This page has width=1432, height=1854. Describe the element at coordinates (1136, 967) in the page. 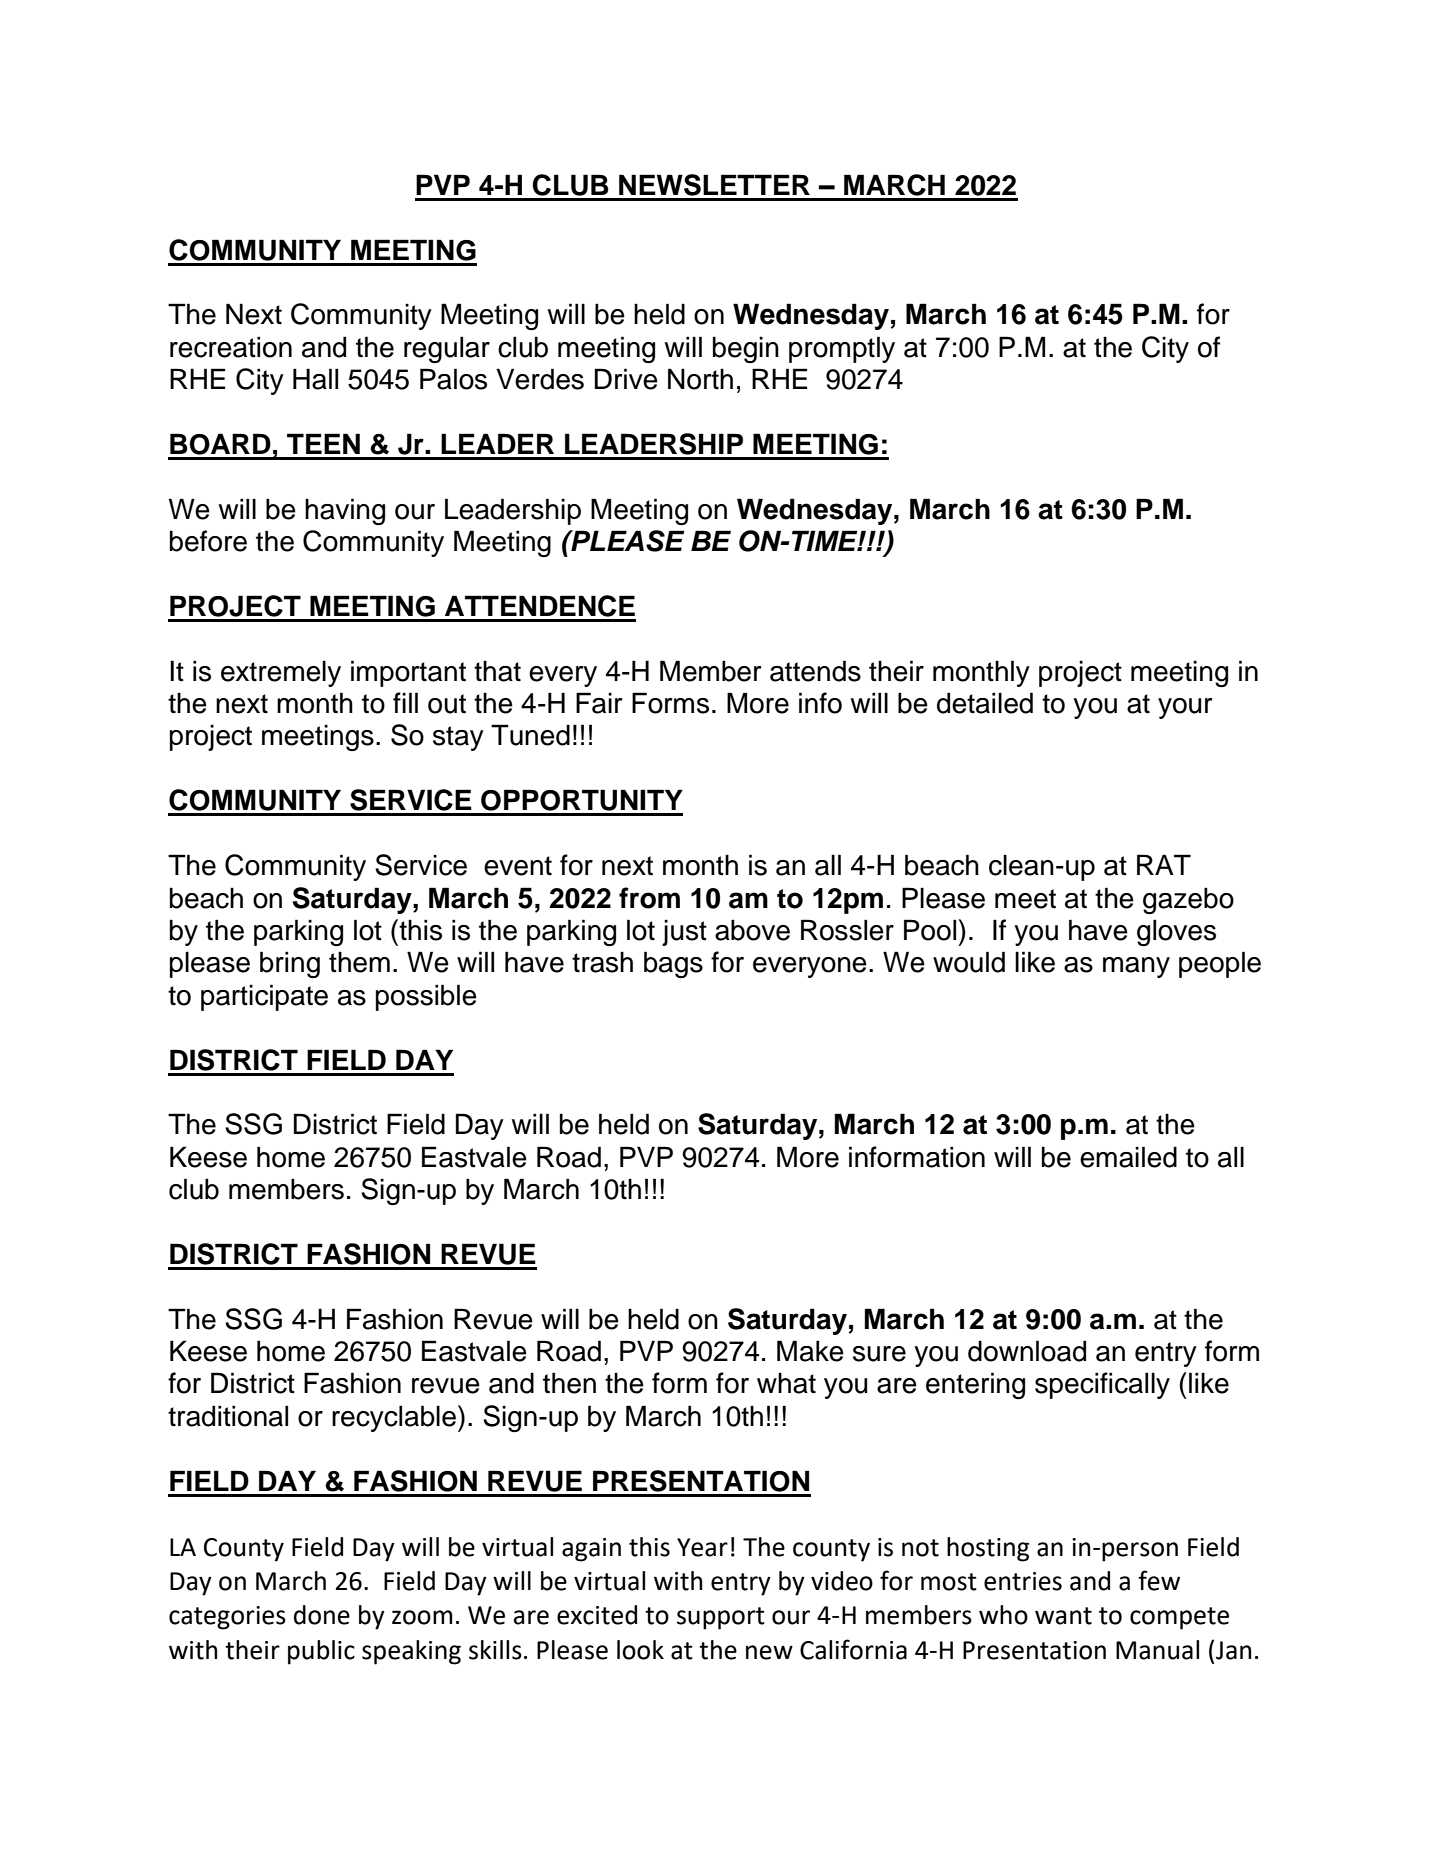

I see `many` at that location.
